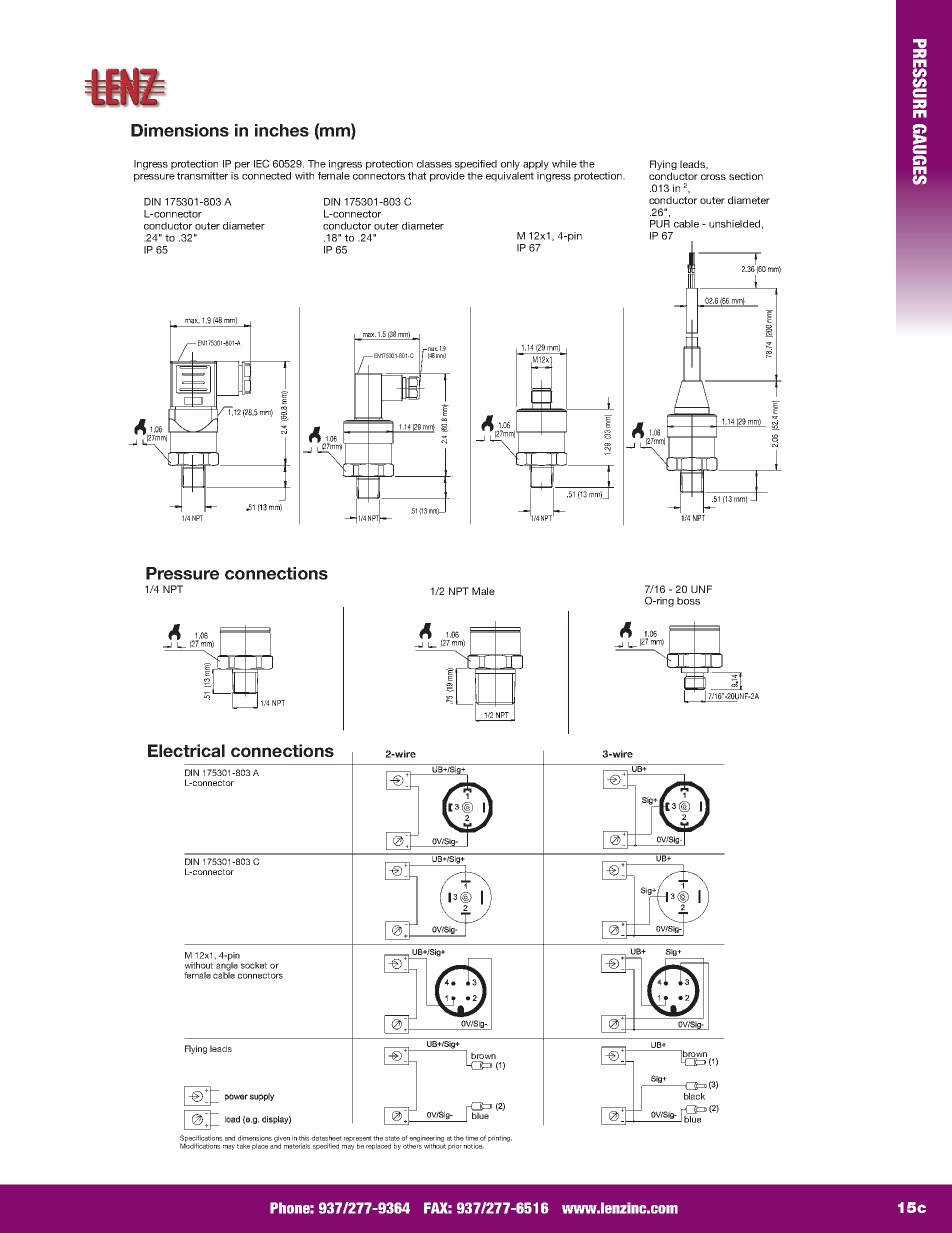 This image has width=952, height=1233. Describe the element at coordinates (254, 965) in the image. I see `socket` at that location.
